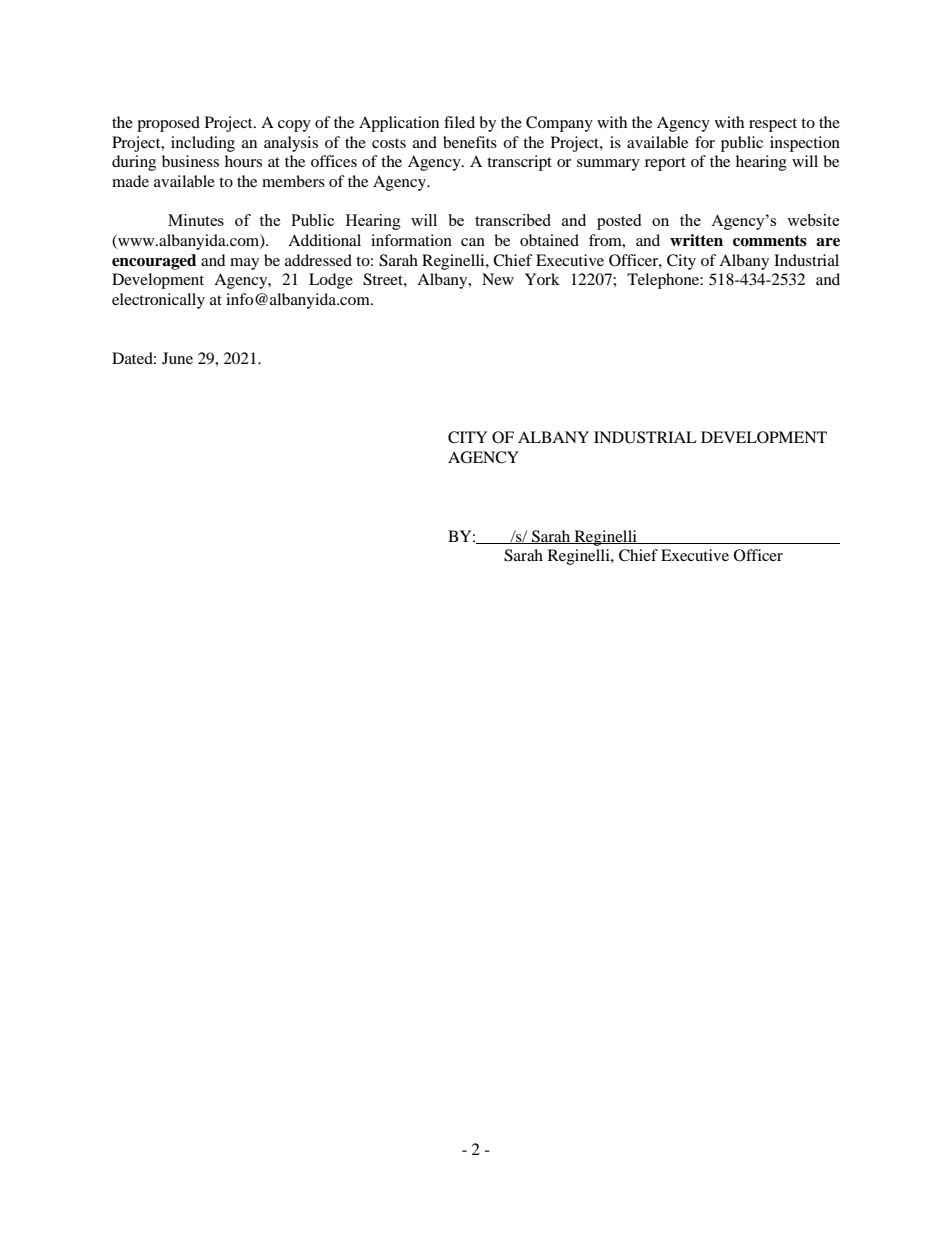 The width and height of the screenshot is (952, 1233). Describe the element at coordinates (773, 125) in the screenshot. I see `respect` at that location.
